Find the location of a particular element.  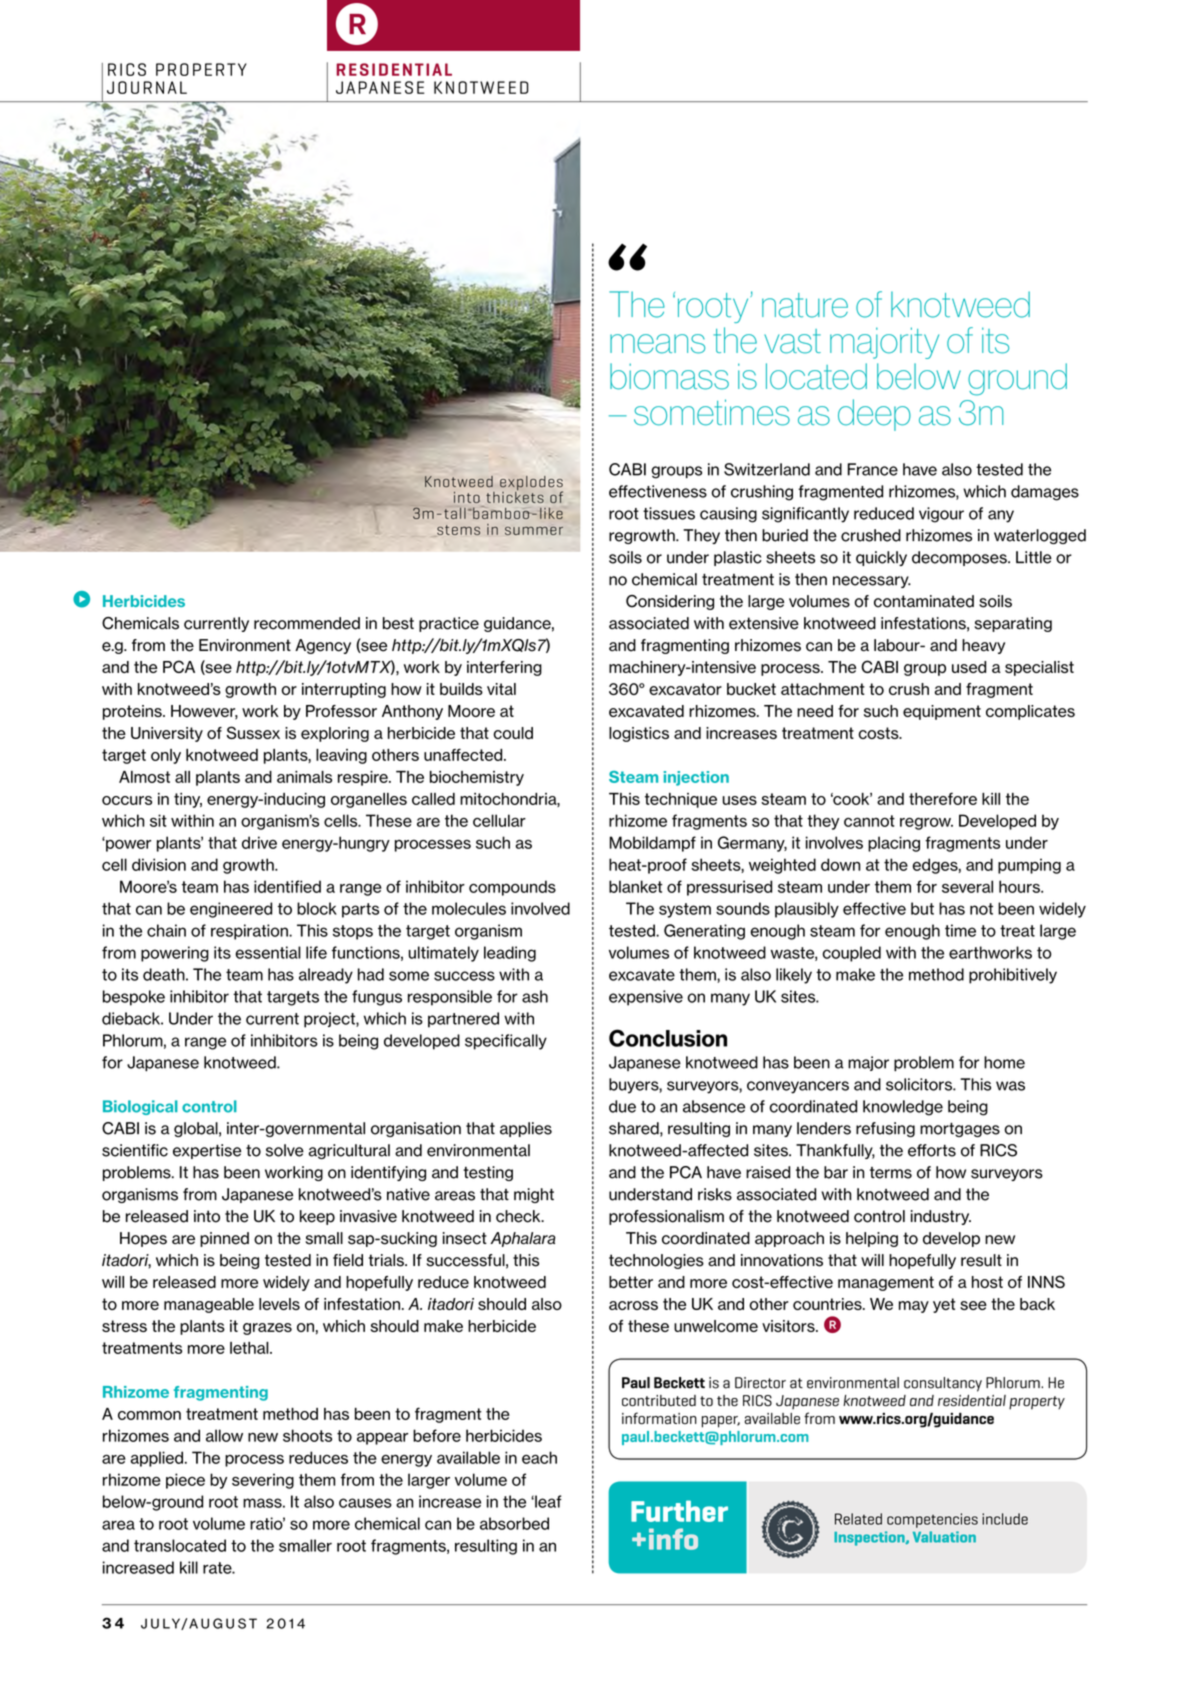

deep is located at coordinates (874, 415).
